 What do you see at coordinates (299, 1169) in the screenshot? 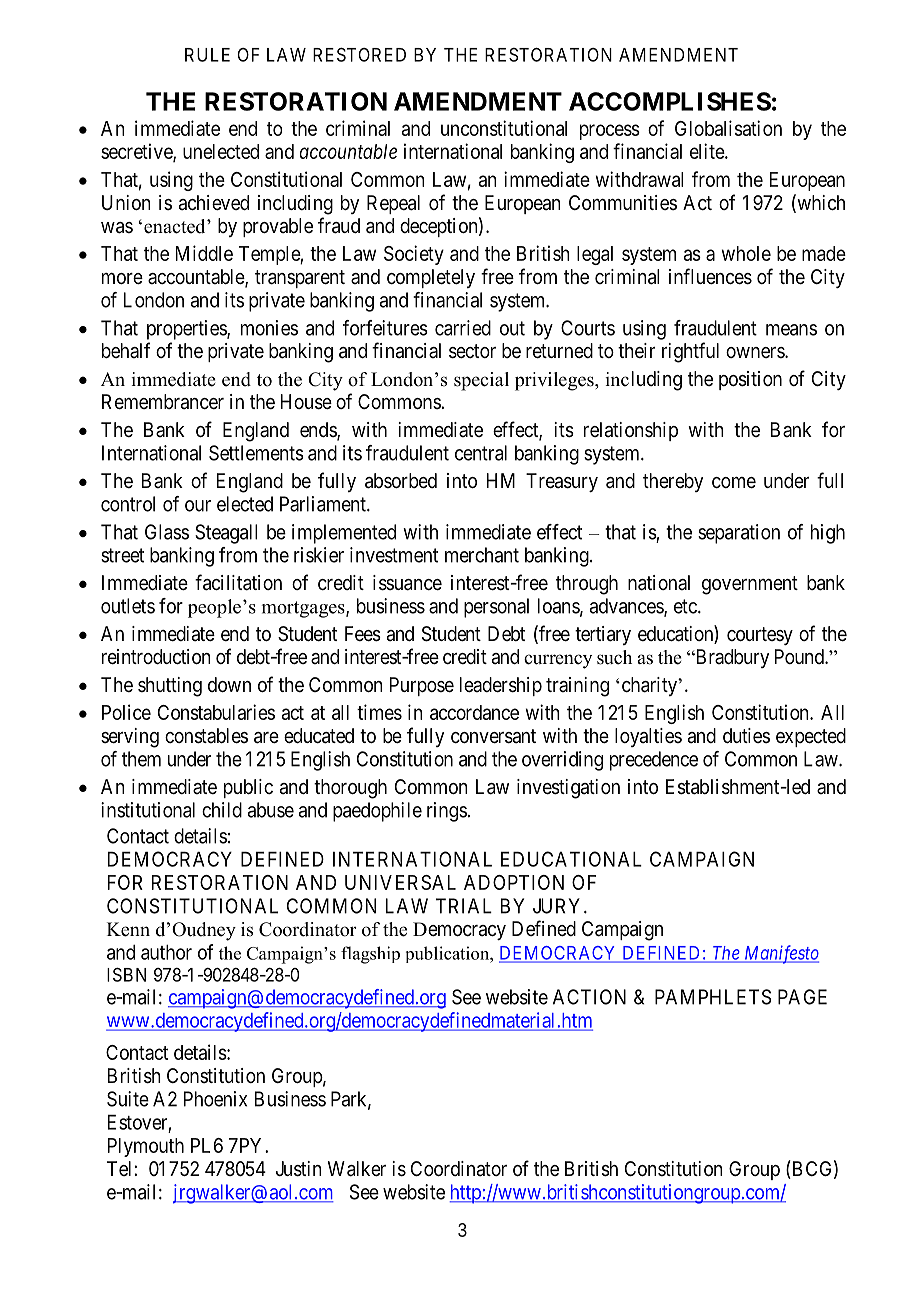
I see `Justin` at bounding box center [299, 1169].
